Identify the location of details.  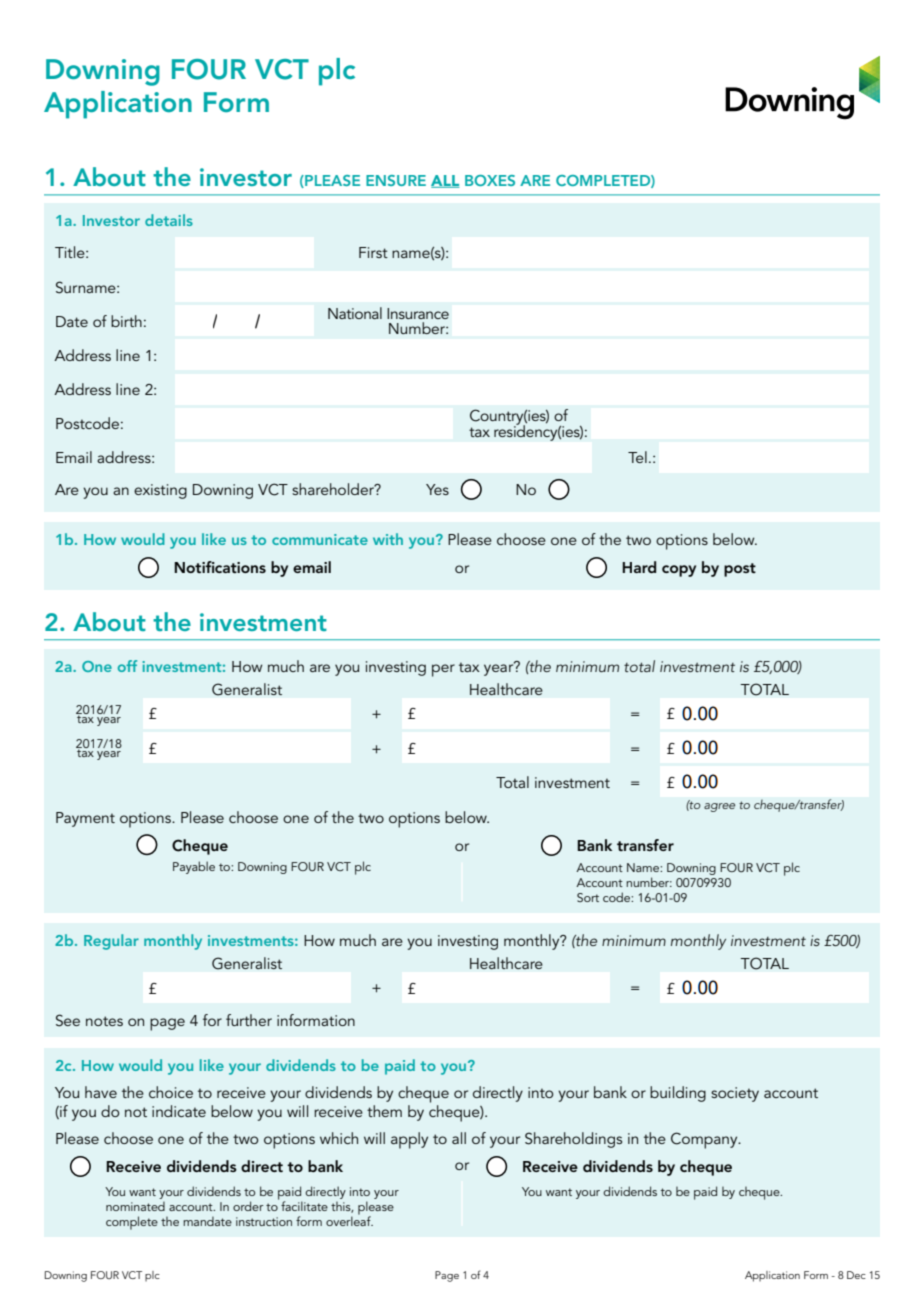
(169, 220).
